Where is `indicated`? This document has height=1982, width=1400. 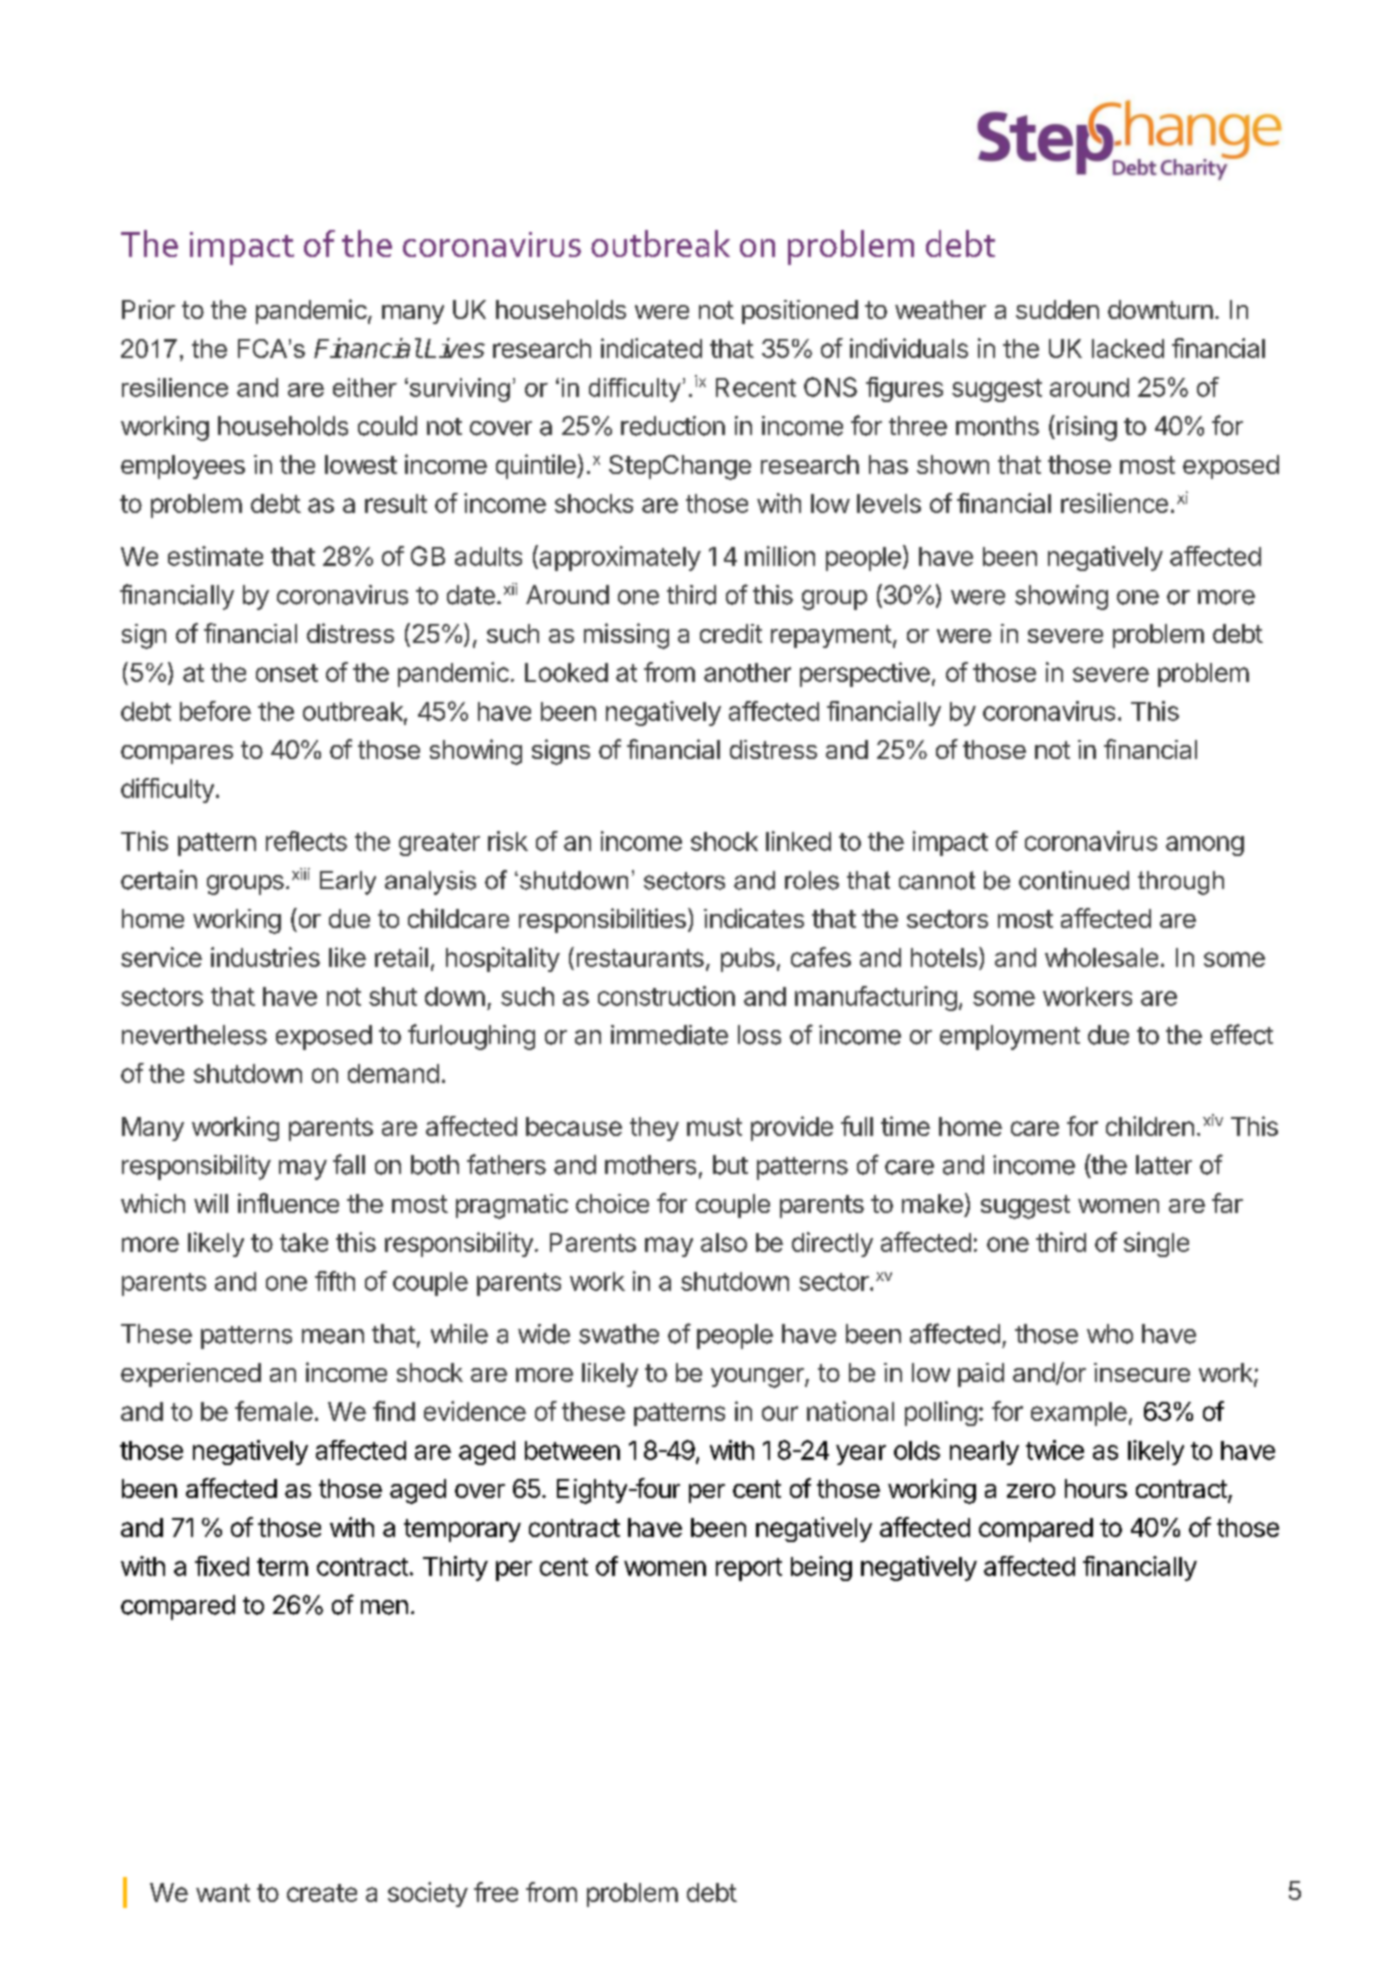 indicated is located at coordinates (651, 348).
